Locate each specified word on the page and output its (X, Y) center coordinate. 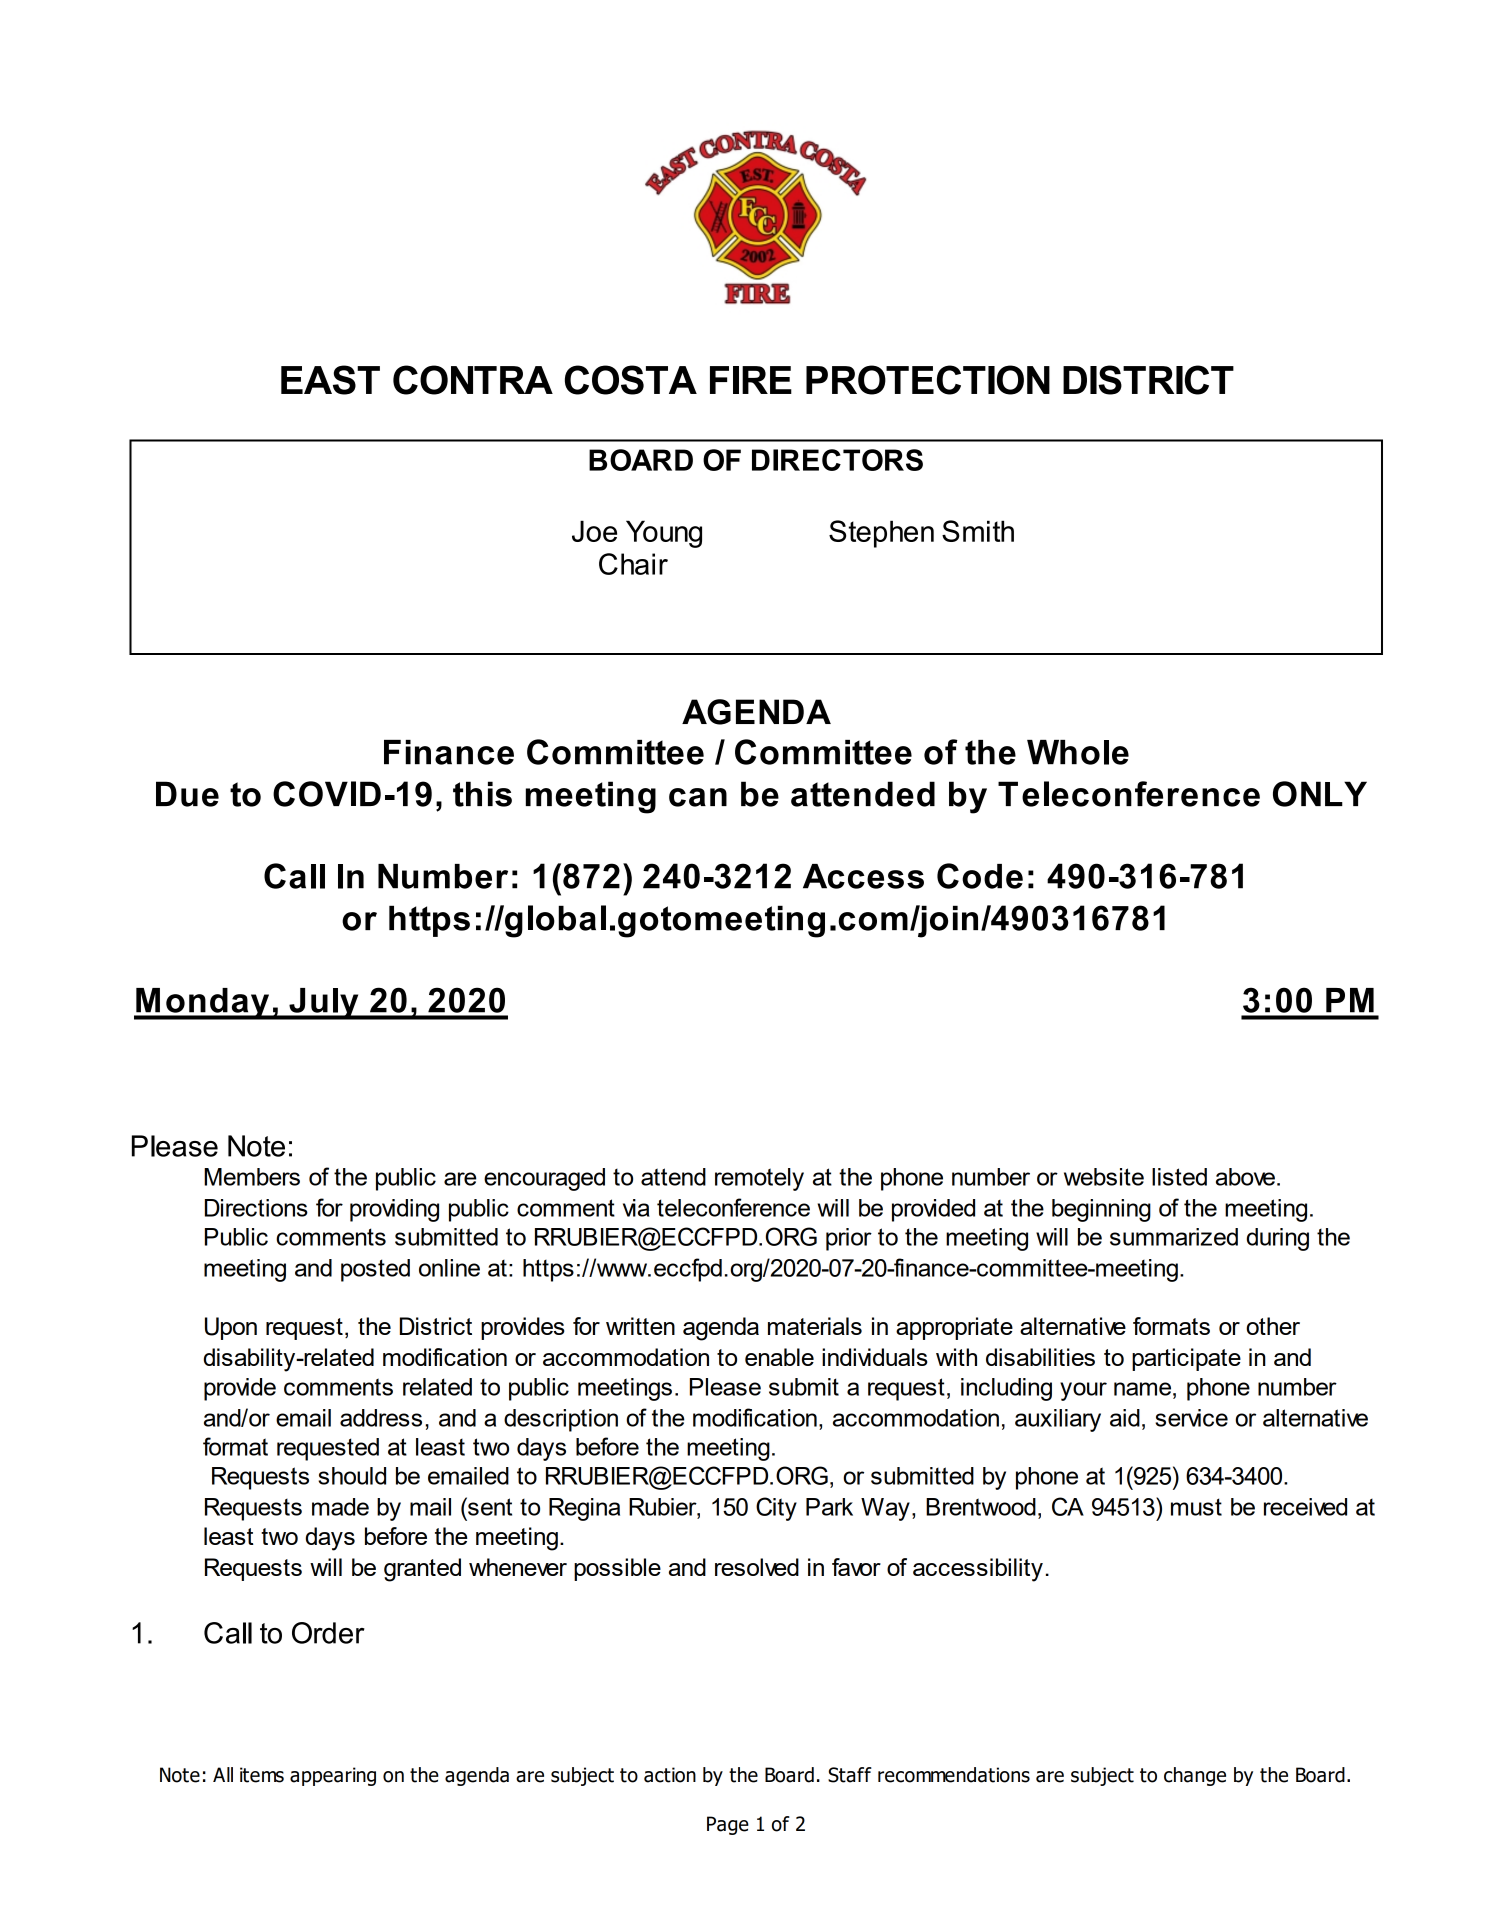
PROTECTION (928, 380)
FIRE (751, 380)
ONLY (1320, 794)
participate (1186, 1359)
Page (728, 1825)
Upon (231, 1328)
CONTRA (473, 380)
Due (187, 794)
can (698, 797)
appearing (333, 1776)
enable (779, 1357)
